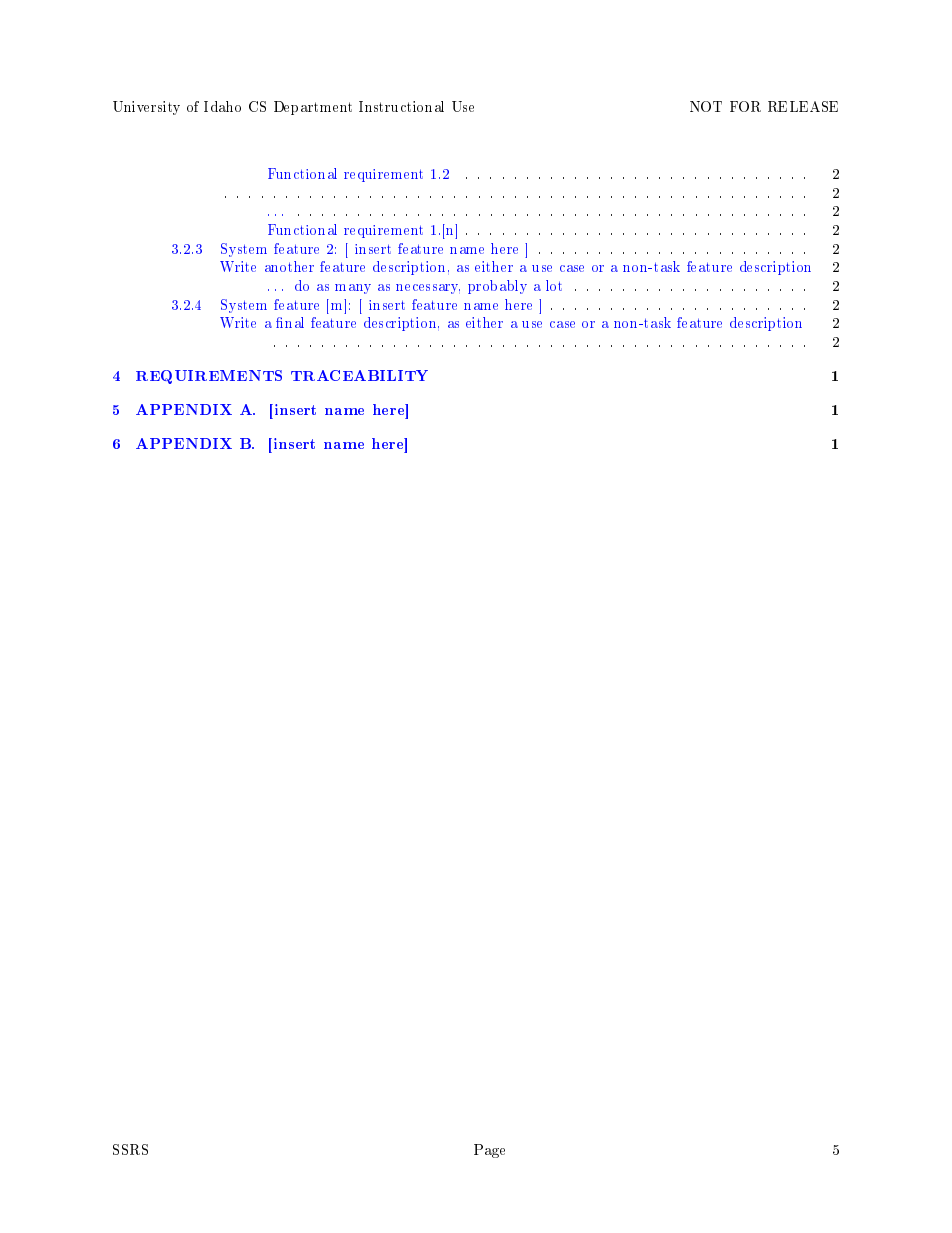 The image size is (952, 1233). Describe the element at coordinates (130, 1149) in the page. I see `SSRS` at that location.
